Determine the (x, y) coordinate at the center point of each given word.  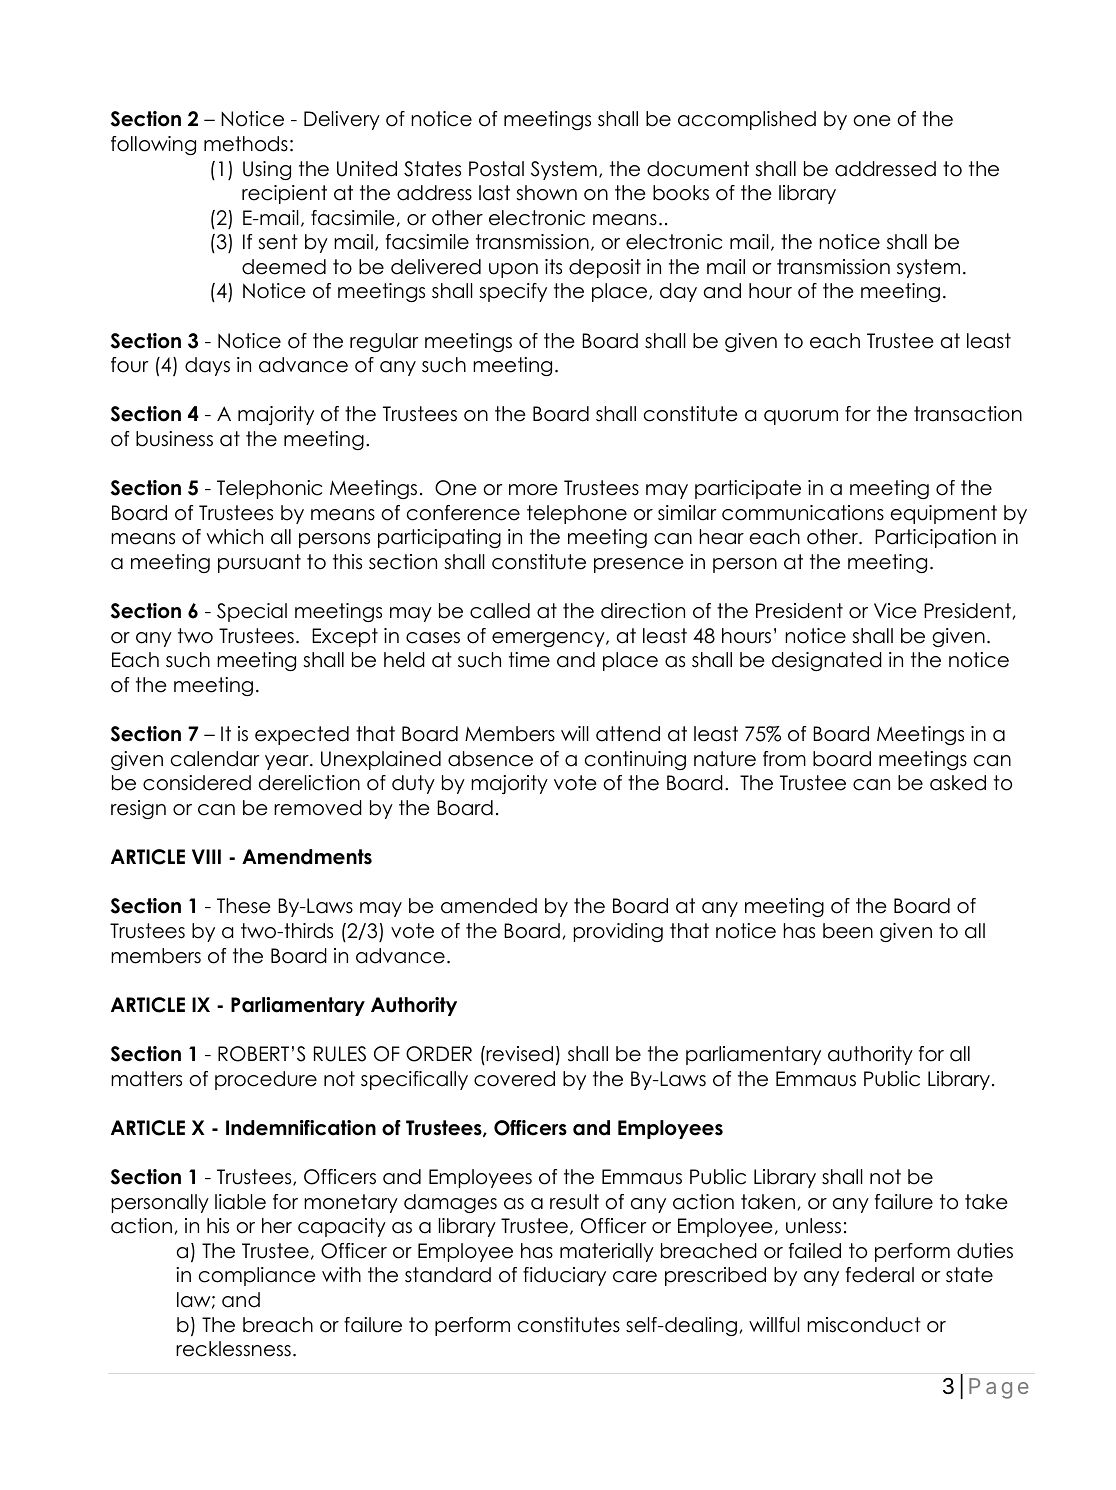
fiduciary (564, 1276)
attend (628, 734)
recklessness (233, 1349)
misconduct (864, 1325)
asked (958, 783)
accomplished (747, 120)
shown (546, 193)
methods (246, 144)
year (288, 762)
